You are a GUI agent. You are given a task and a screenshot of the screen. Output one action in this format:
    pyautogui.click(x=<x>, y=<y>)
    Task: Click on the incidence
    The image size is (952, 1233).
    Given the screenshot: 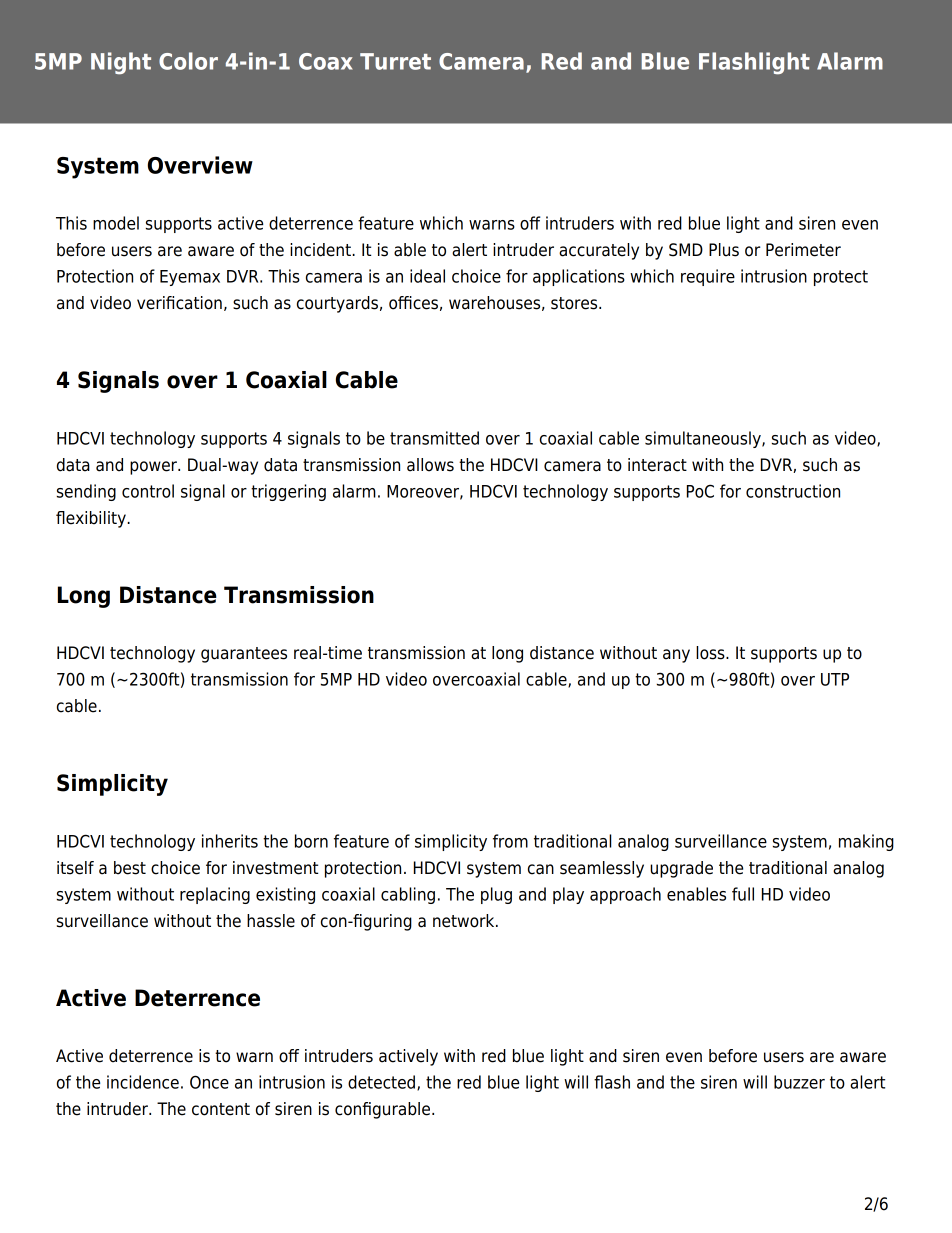 What is the action you would take?
    pyautogui.click(x=143, y=1082)
